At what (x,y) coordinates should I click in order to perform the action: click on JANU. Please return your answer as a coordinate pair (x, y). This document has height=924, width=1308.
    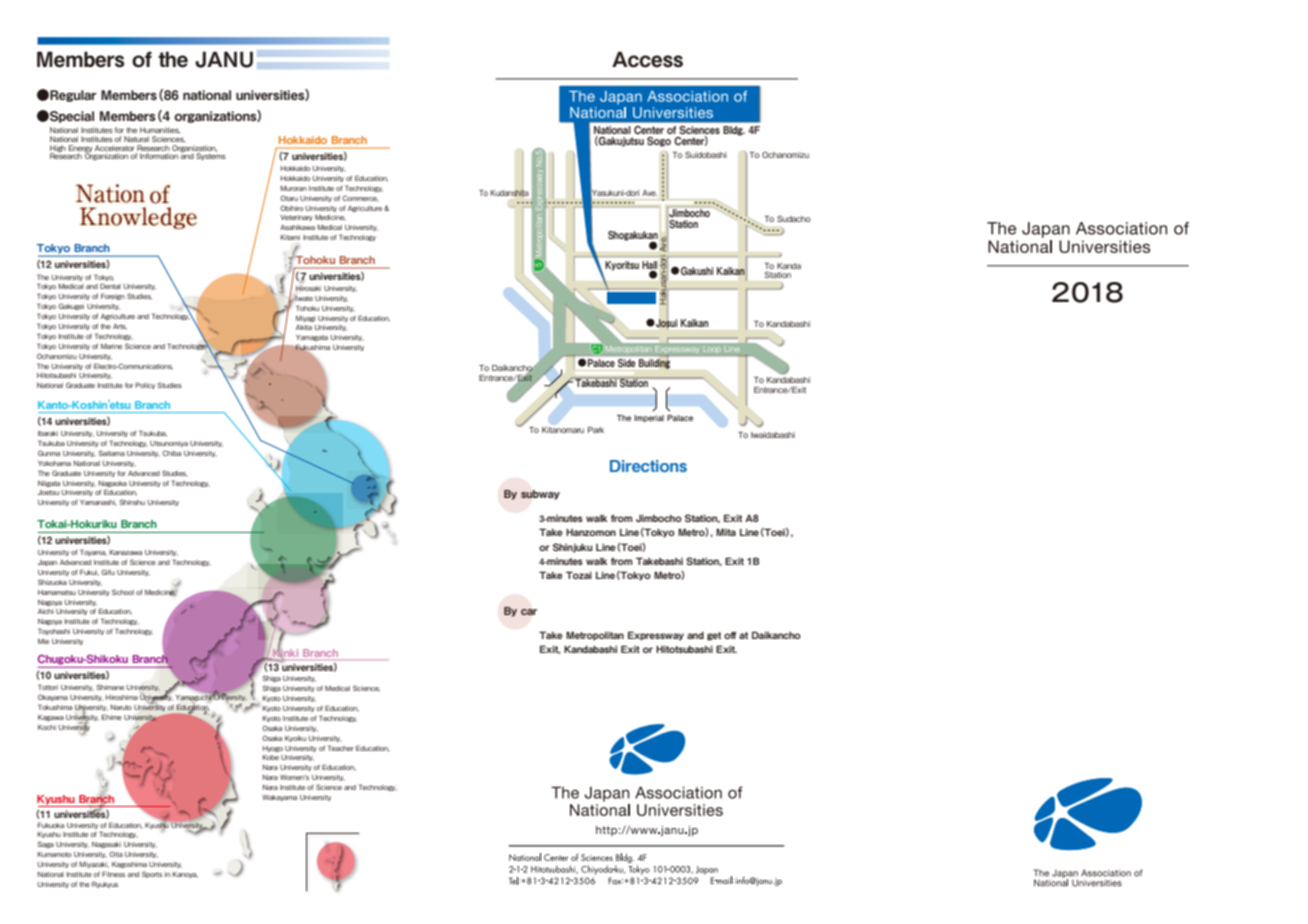
    Looking at the image, I should click on (224, 59).
